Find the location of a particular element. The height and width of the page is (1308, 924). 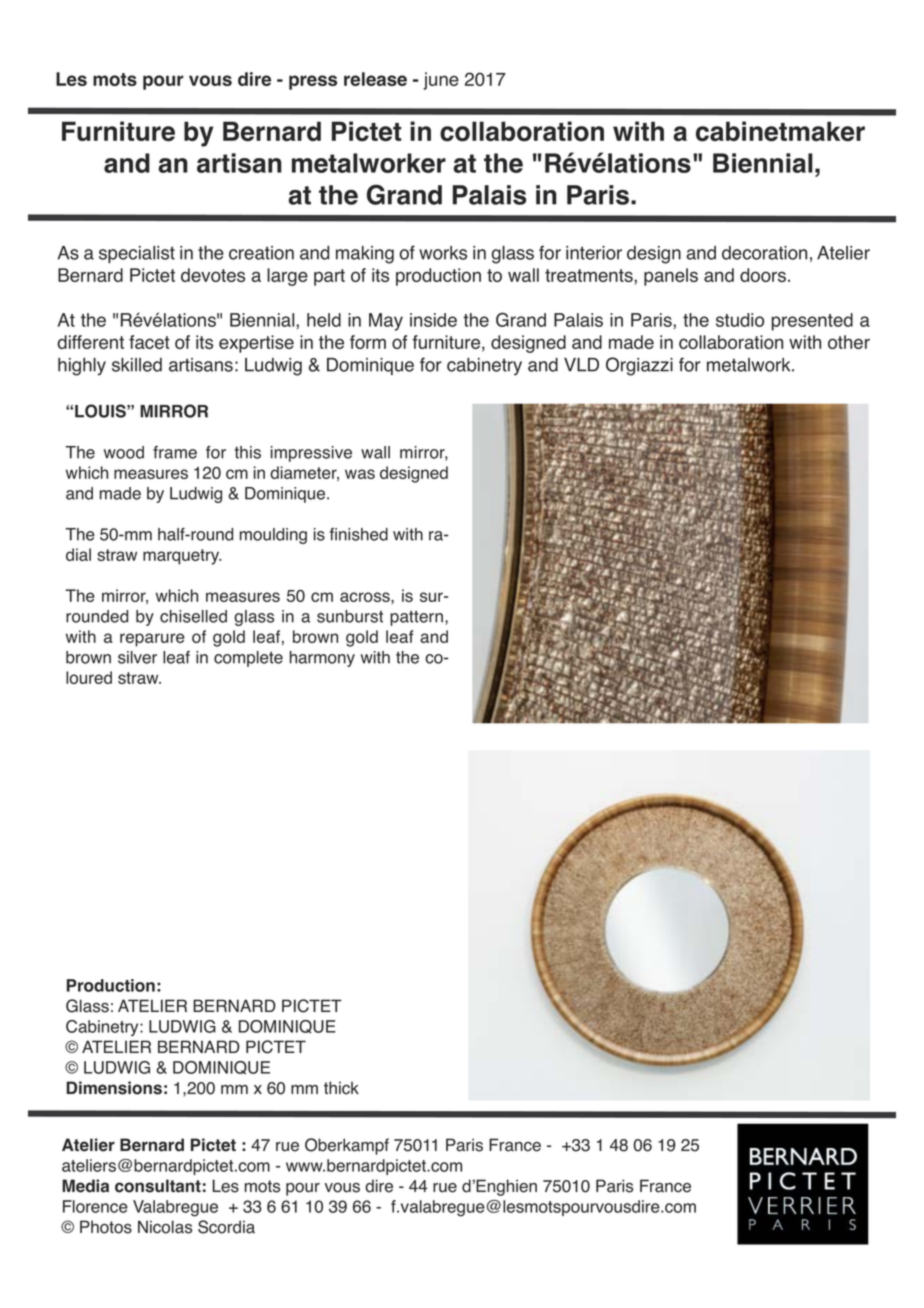

sunburst is located at coordinates (350, 616).
